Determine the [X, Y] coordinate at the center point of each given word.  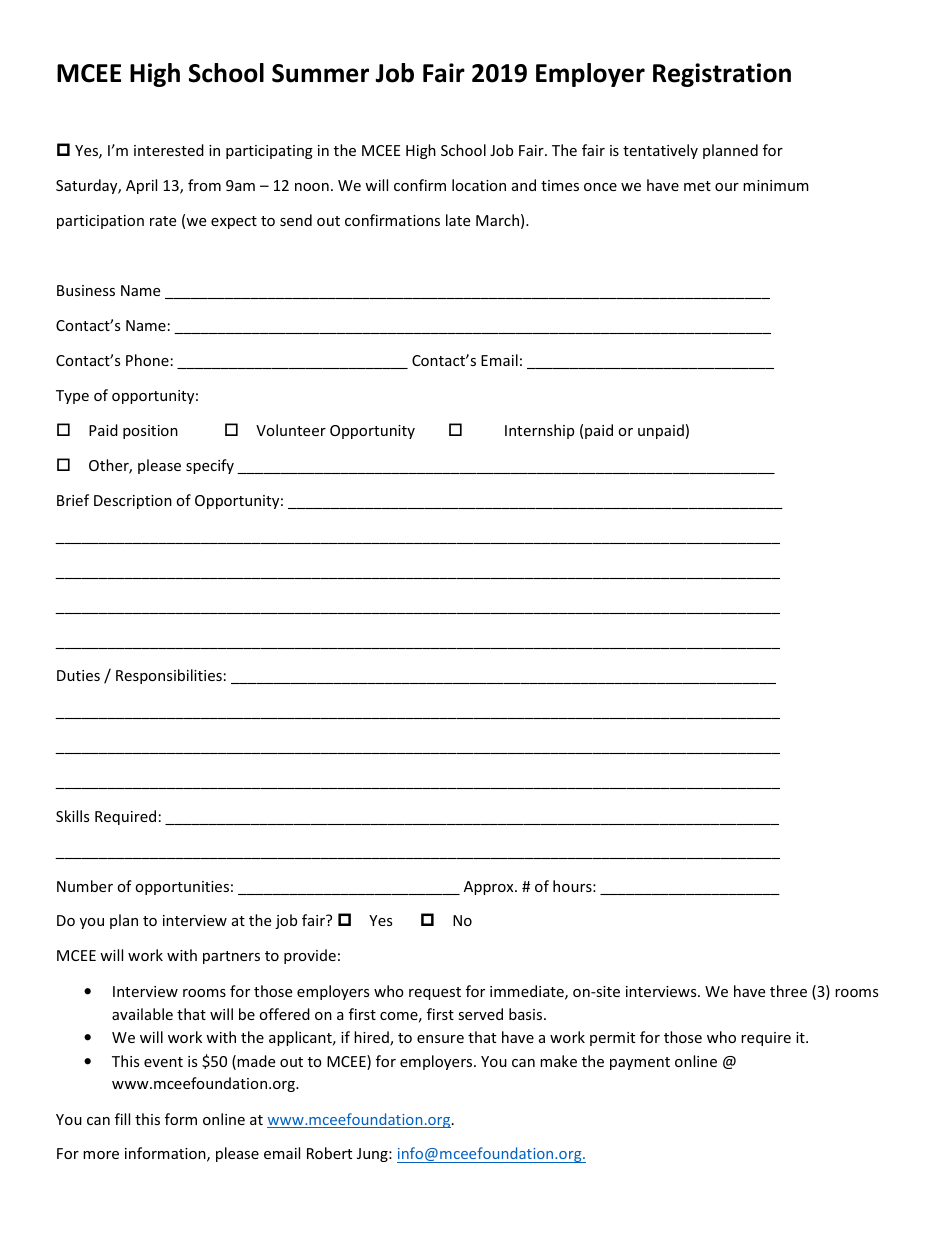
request [435, 993]
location [479, 185]
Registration [722, 75]
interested [169, 150]
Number [85, 886]
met [697, 186]
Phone [147, 360]
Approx [490, 888]
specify [210, 466]
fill [122, 1119]
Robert [329, 1153]
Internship [539, 431]
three [788, 991]
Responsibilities [169, 676]
